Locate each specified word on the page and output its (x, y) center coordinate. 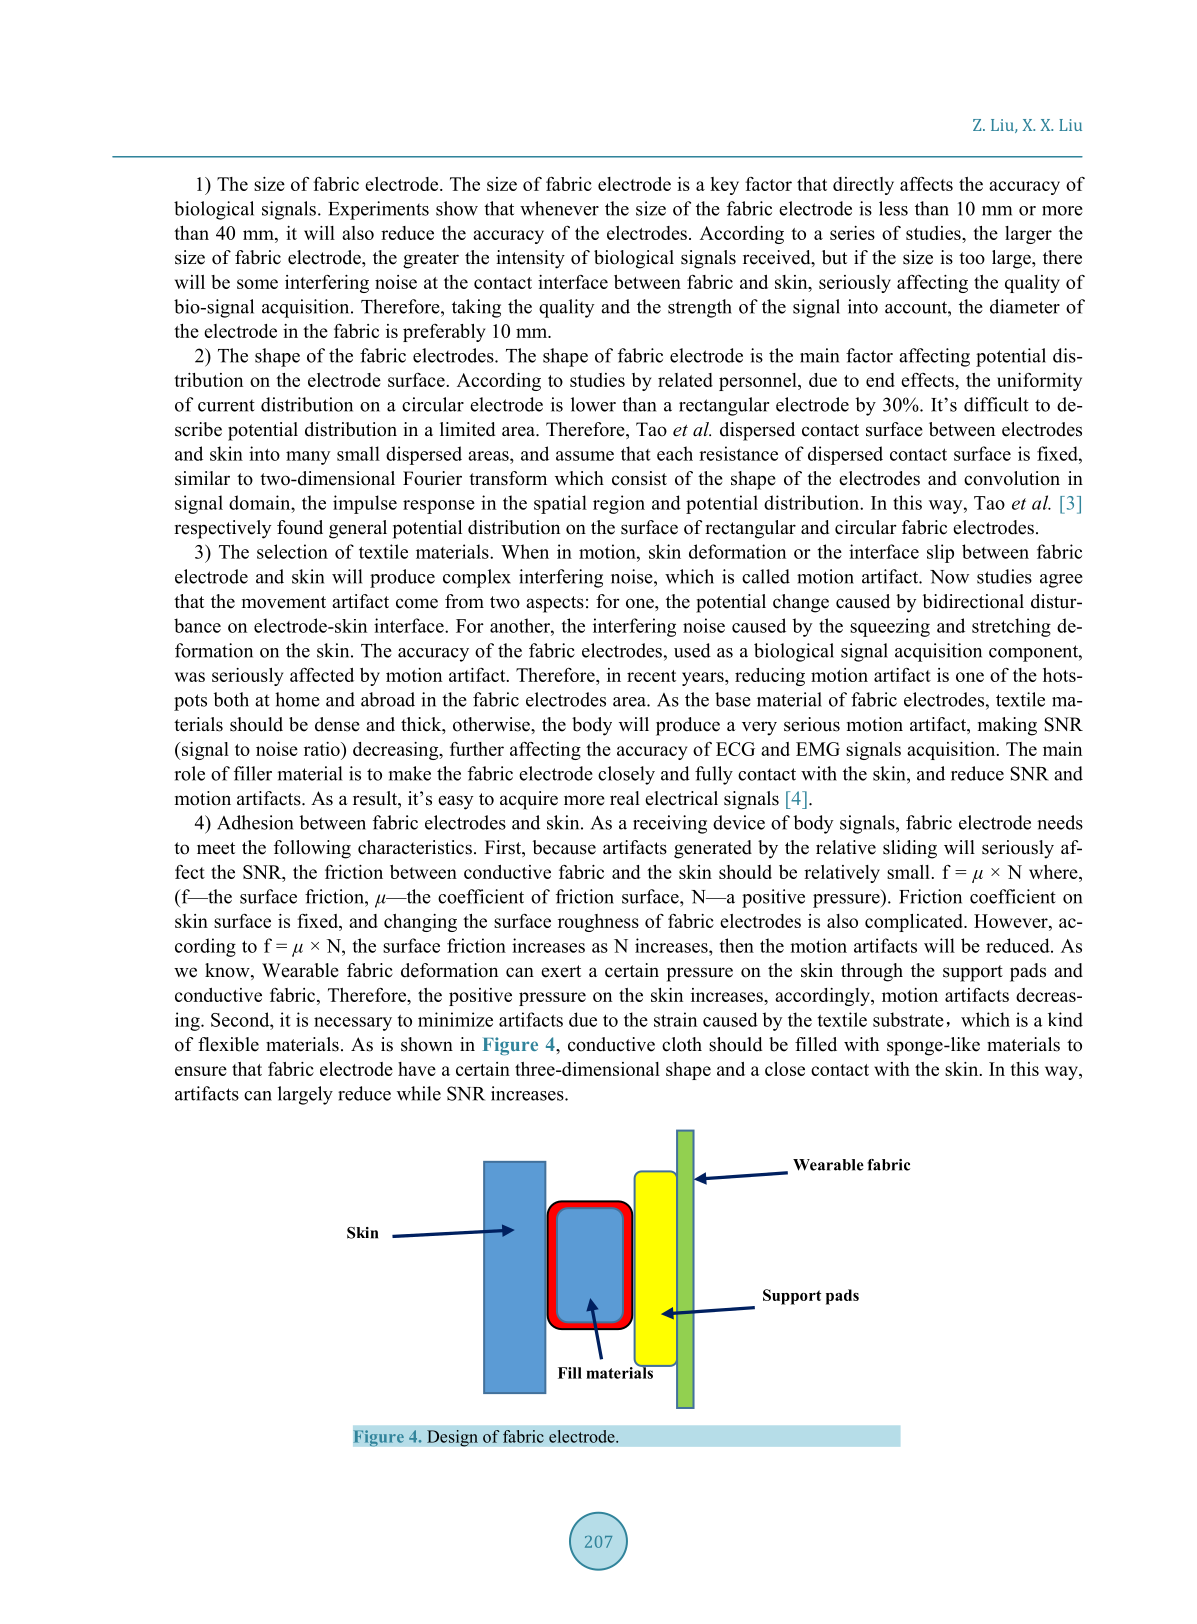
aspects (555, 604)
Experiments (378, 210)
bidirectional (973, 601)
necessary (353, 1024)
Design (452, 1438)
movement (284, 602)
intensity (530, 259)
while (419, 1093)
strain (675, 1019)
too (972, 258)
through (872, 972)
